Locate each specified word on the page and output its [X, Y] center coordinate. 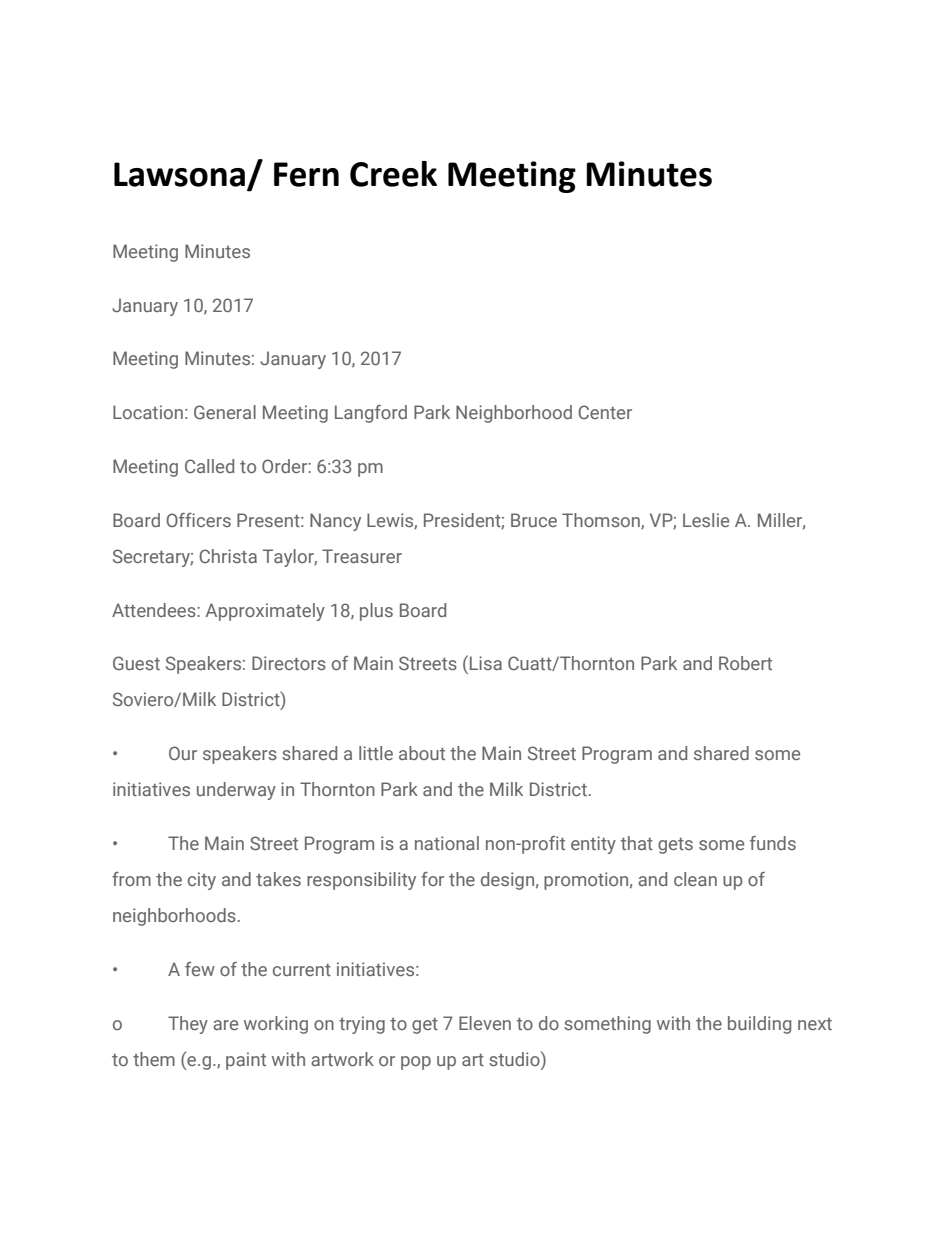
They [188, 1025]
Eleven [485, 1023]
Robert [745, 663]
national [447, 843]
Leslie [706, 520]
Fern [306, 174]
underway [236, 791]
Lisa [486, 663]
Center [605, 412]
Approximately [265, 612]
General [225, 412]
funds [773, 843]
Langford [371, 414]
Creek [393, 174]
